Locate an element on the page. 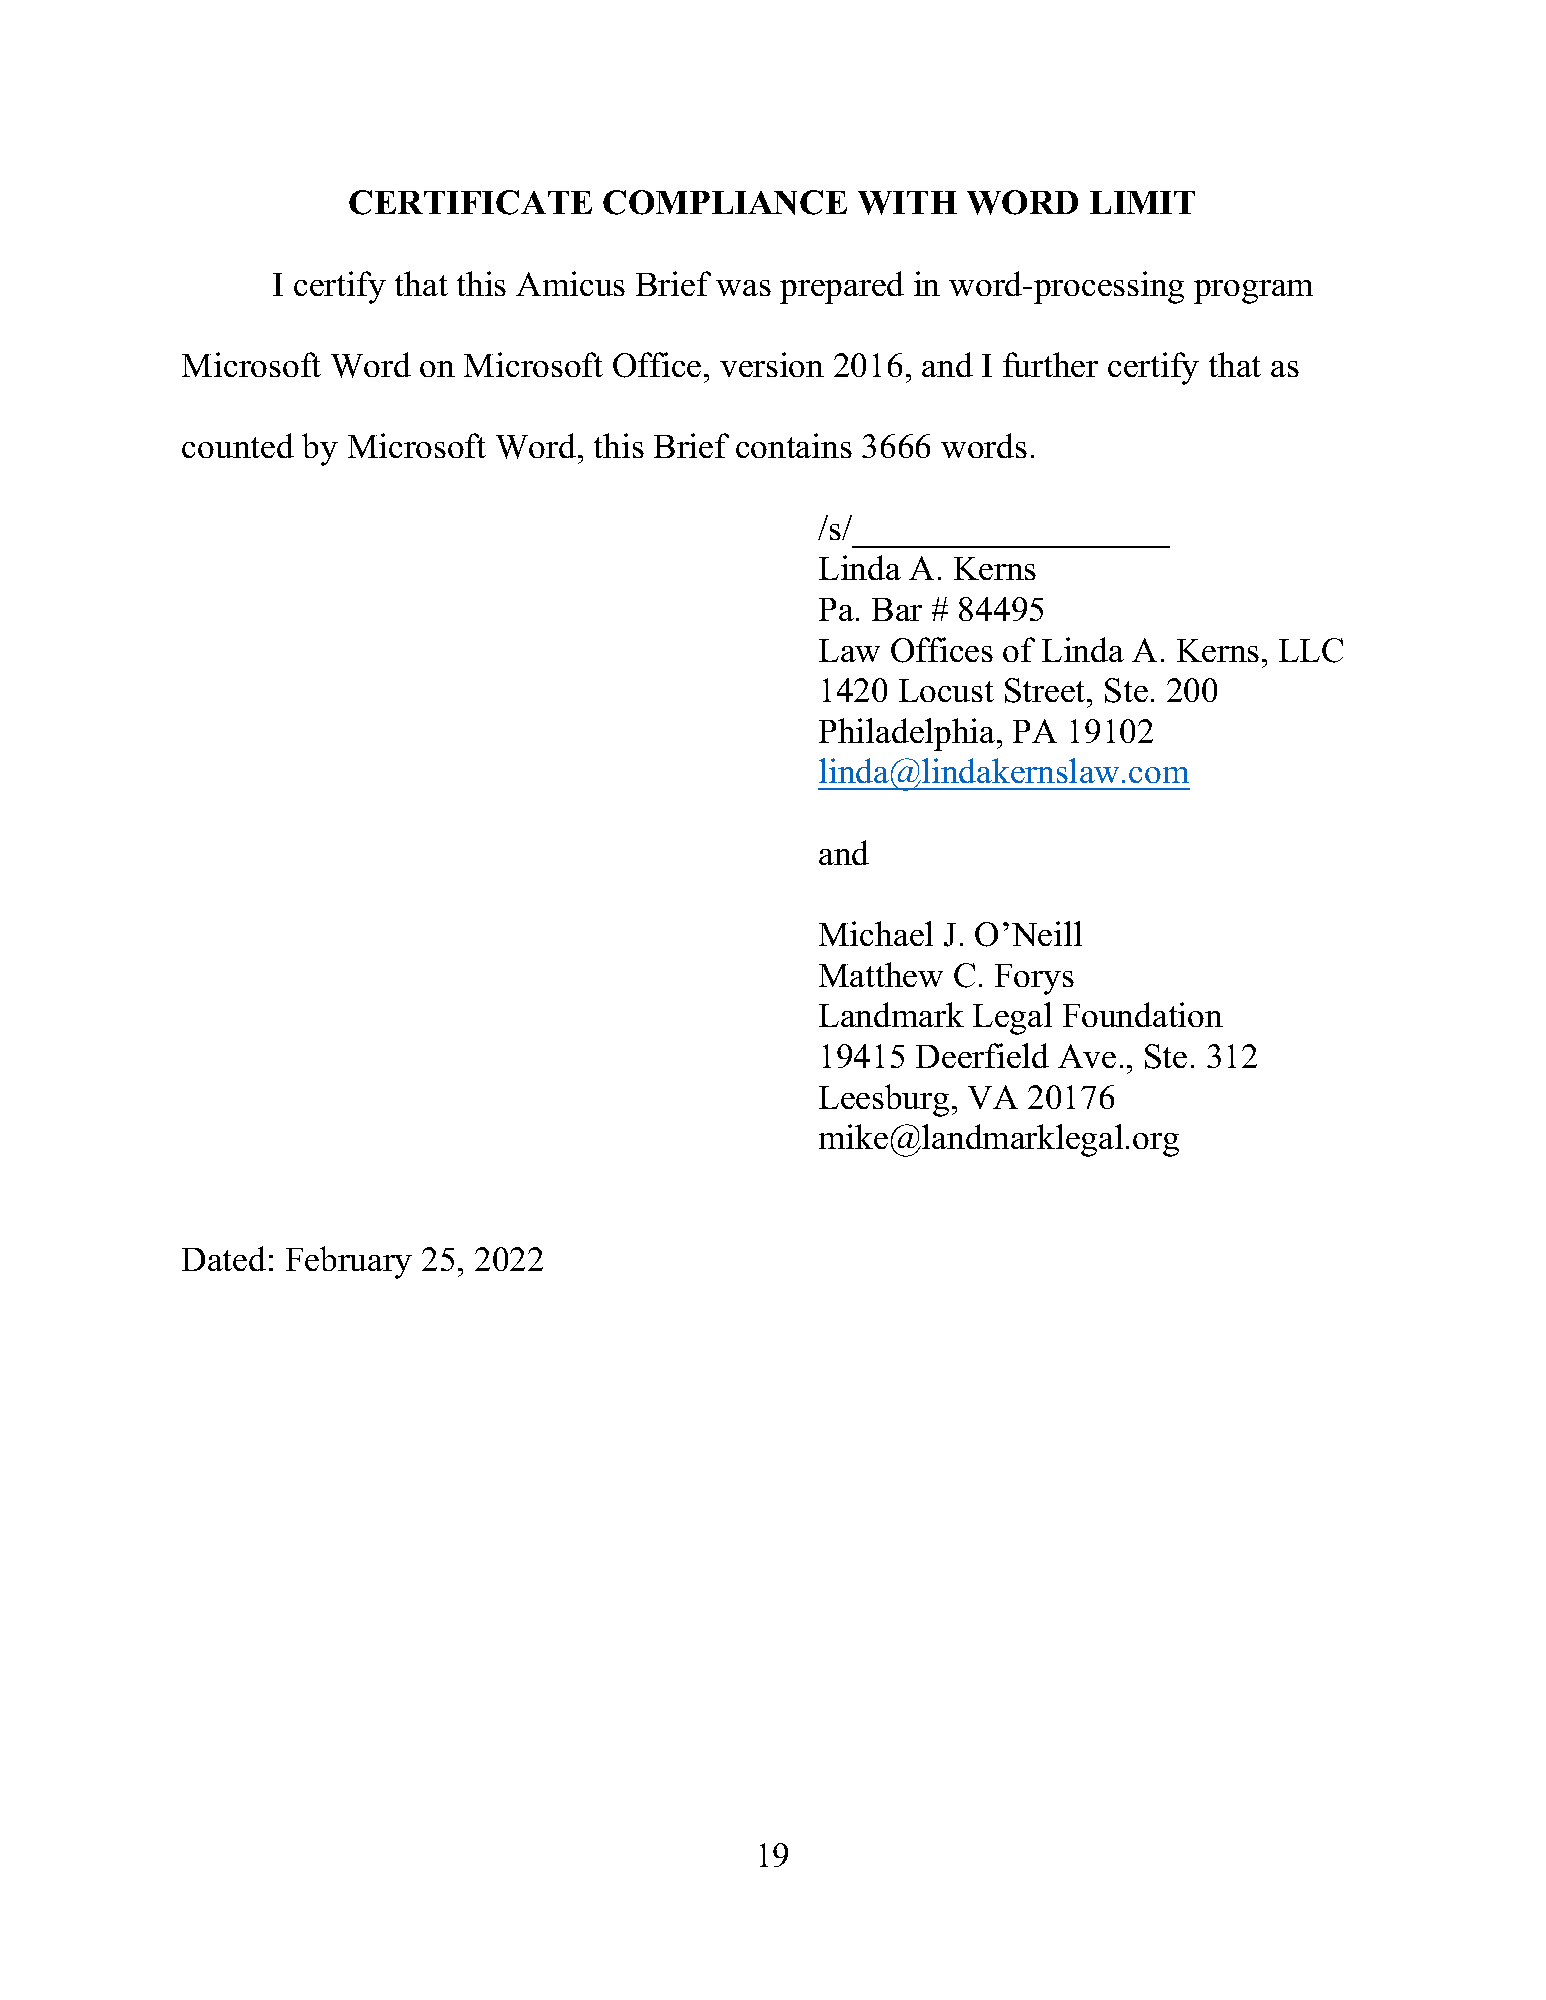 Image resolution: width=1546 pixels, height=2000 pixels. Ave is located at coordinates (1087, 1056).
